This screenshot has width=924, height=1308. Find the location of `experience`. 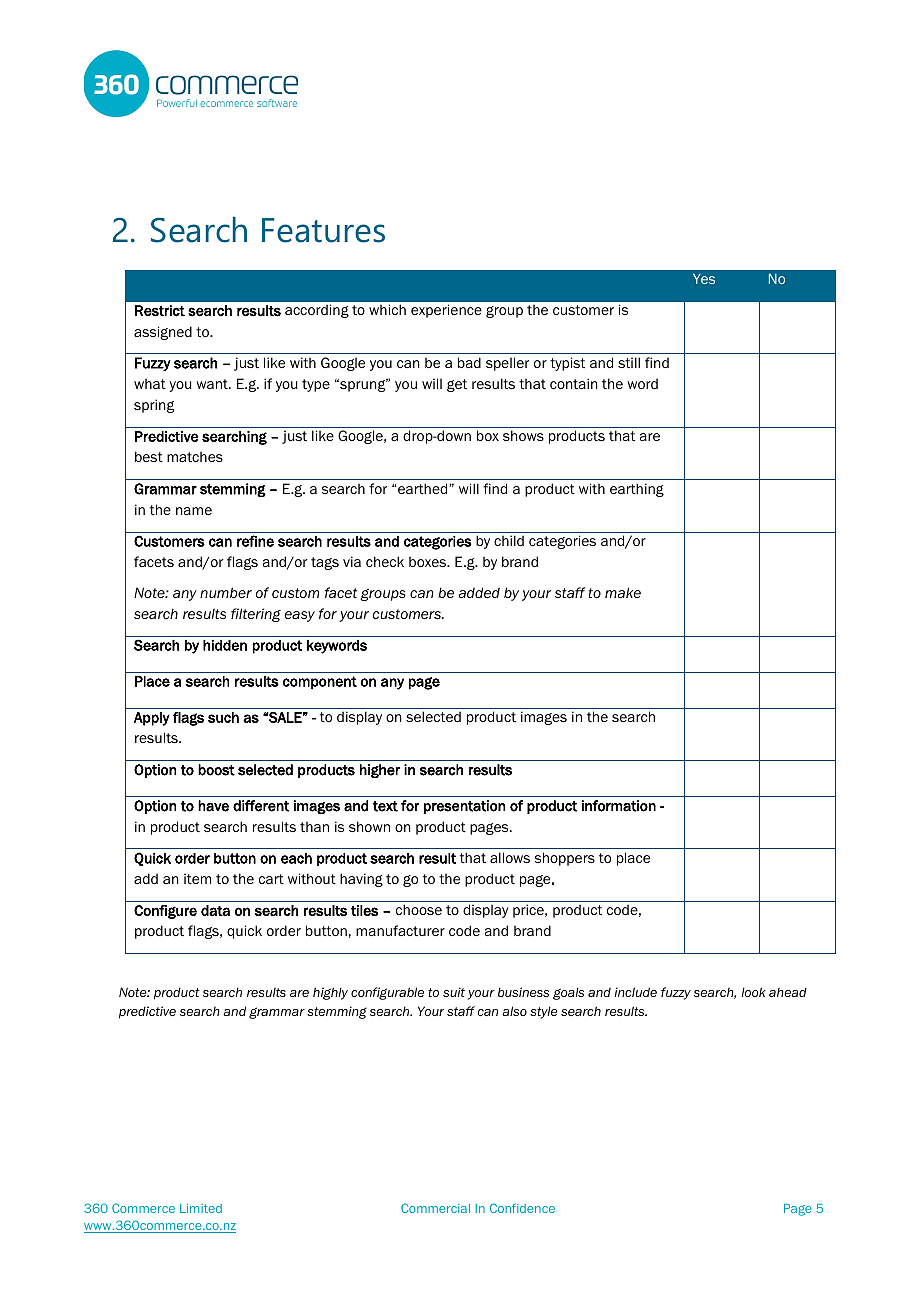

experience is located at coordinates (446, 311).
